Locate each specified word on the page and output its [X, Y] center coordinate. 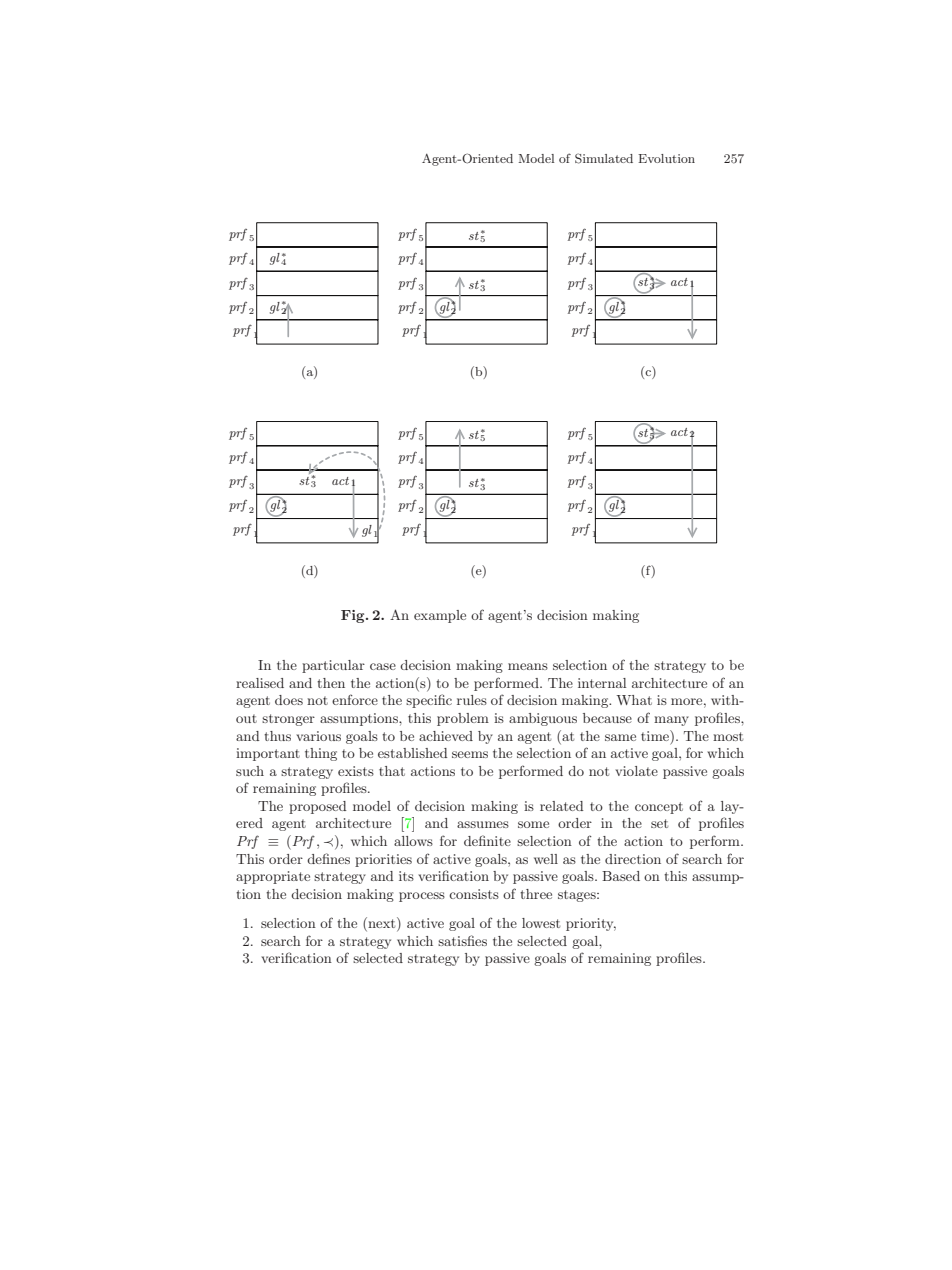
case [383, 666]
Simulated [604, 158]
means [528, 666]
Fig [354, 616]
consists [474, 894]
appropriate [273, 877]
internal [602, 683]
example [440, 616]
